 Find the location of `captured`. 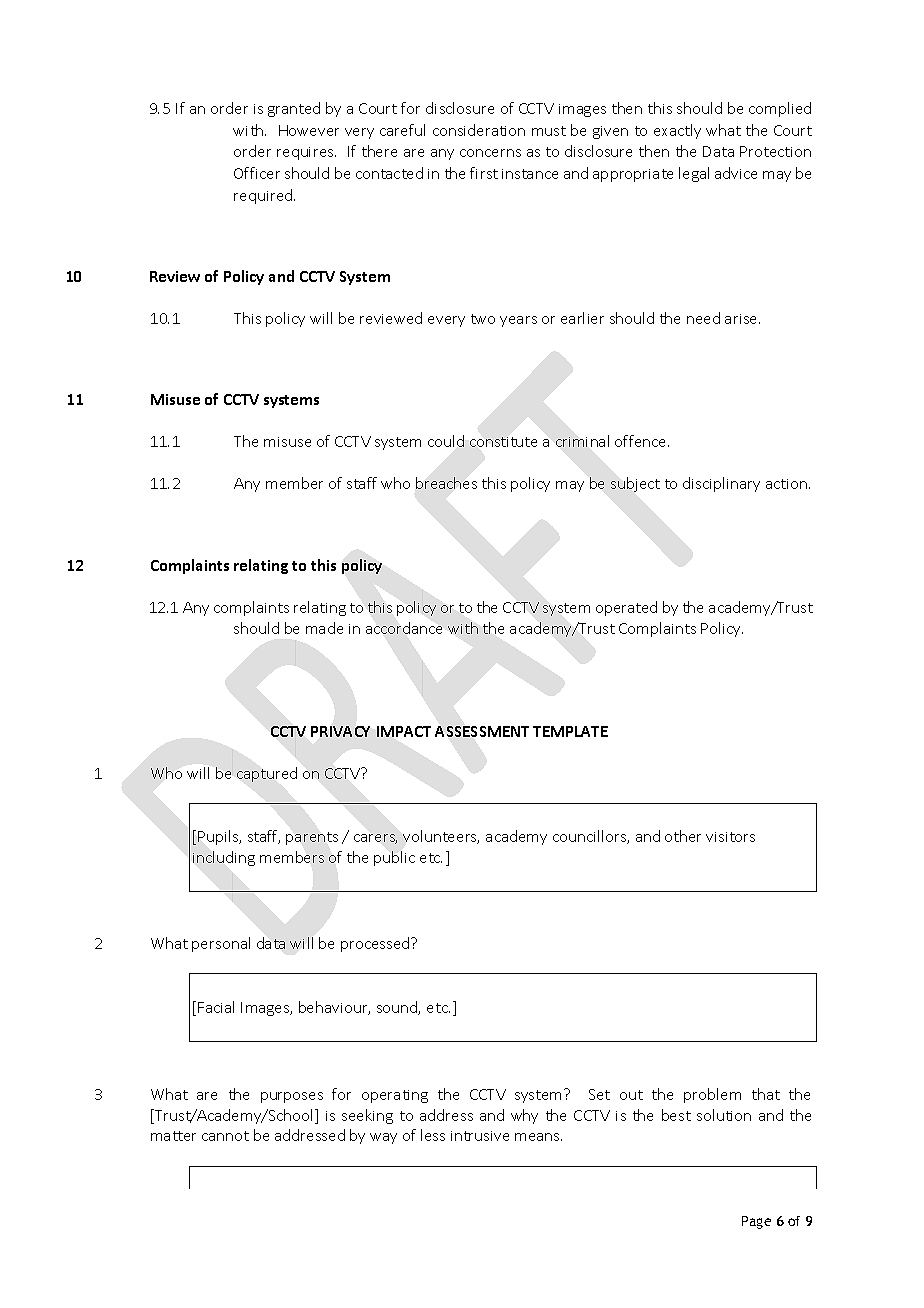

captured is located at coordinates (267, 774).
